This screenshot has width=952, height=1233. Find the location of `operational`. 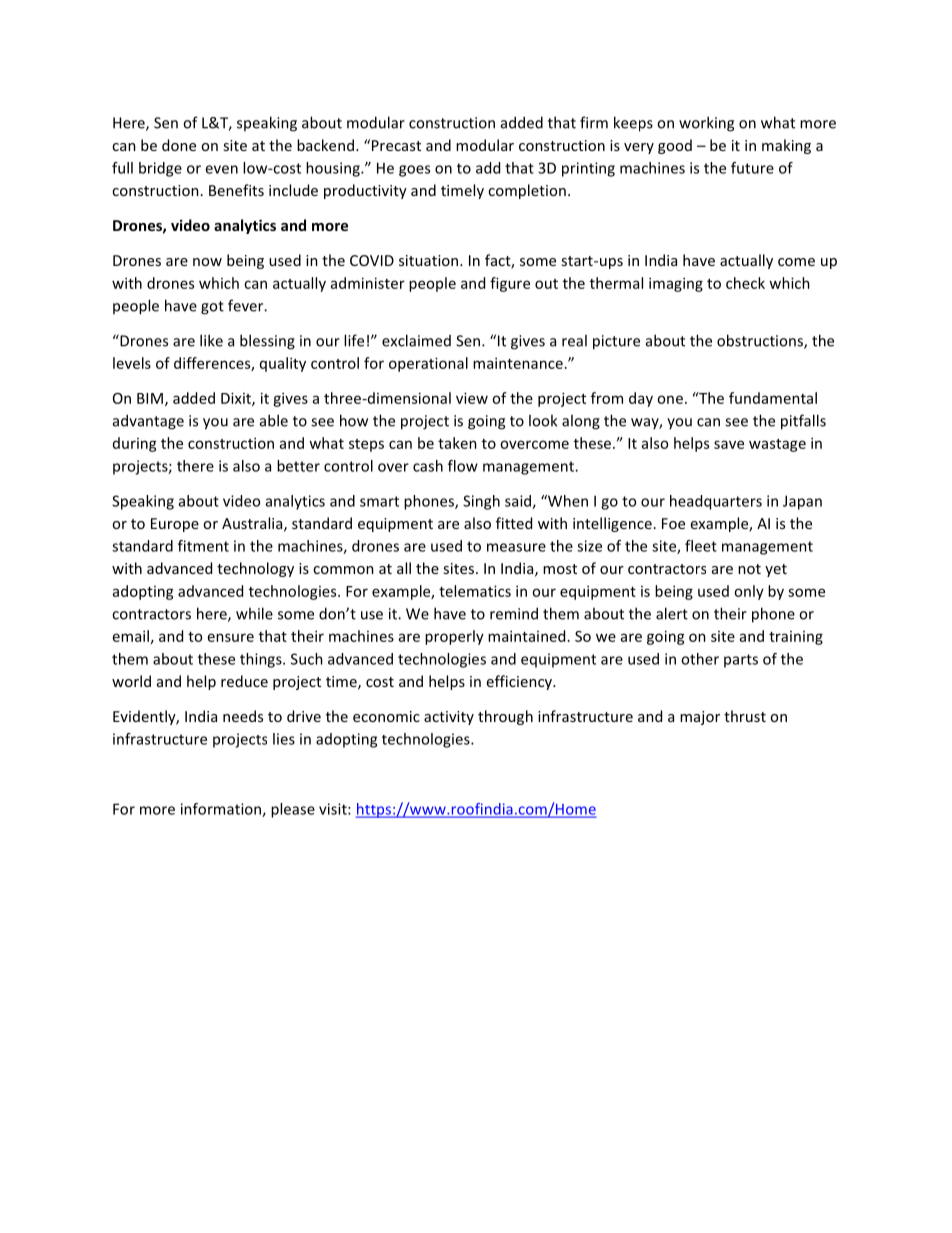

operational is located at coordinates (428, 364).
